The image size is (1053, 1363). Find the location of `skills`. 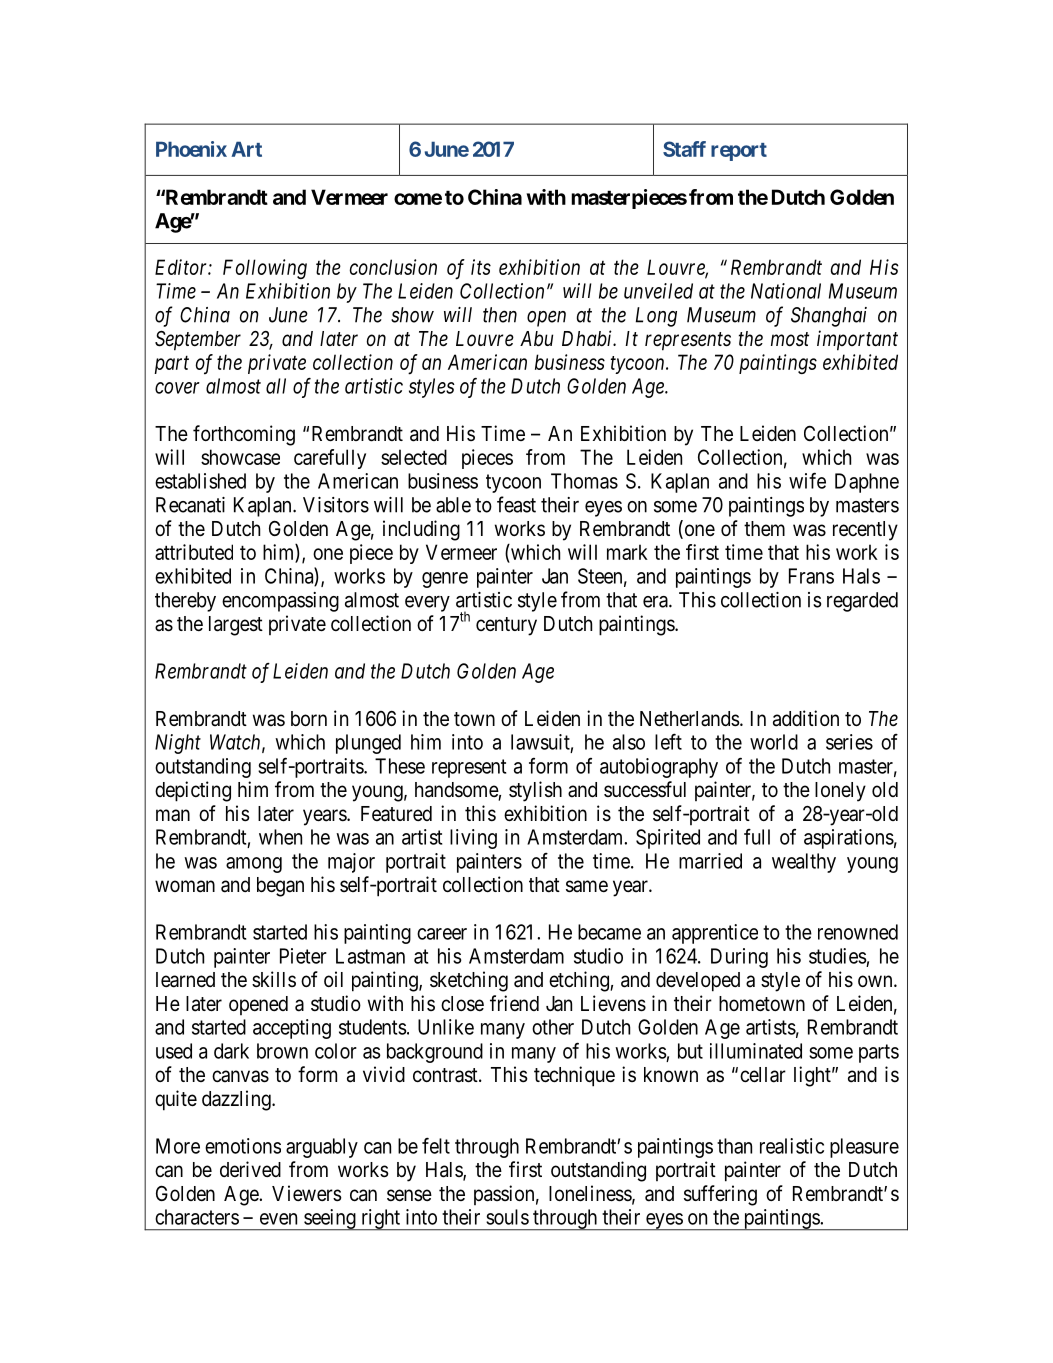

skills is located at coordinates (274, 979).
